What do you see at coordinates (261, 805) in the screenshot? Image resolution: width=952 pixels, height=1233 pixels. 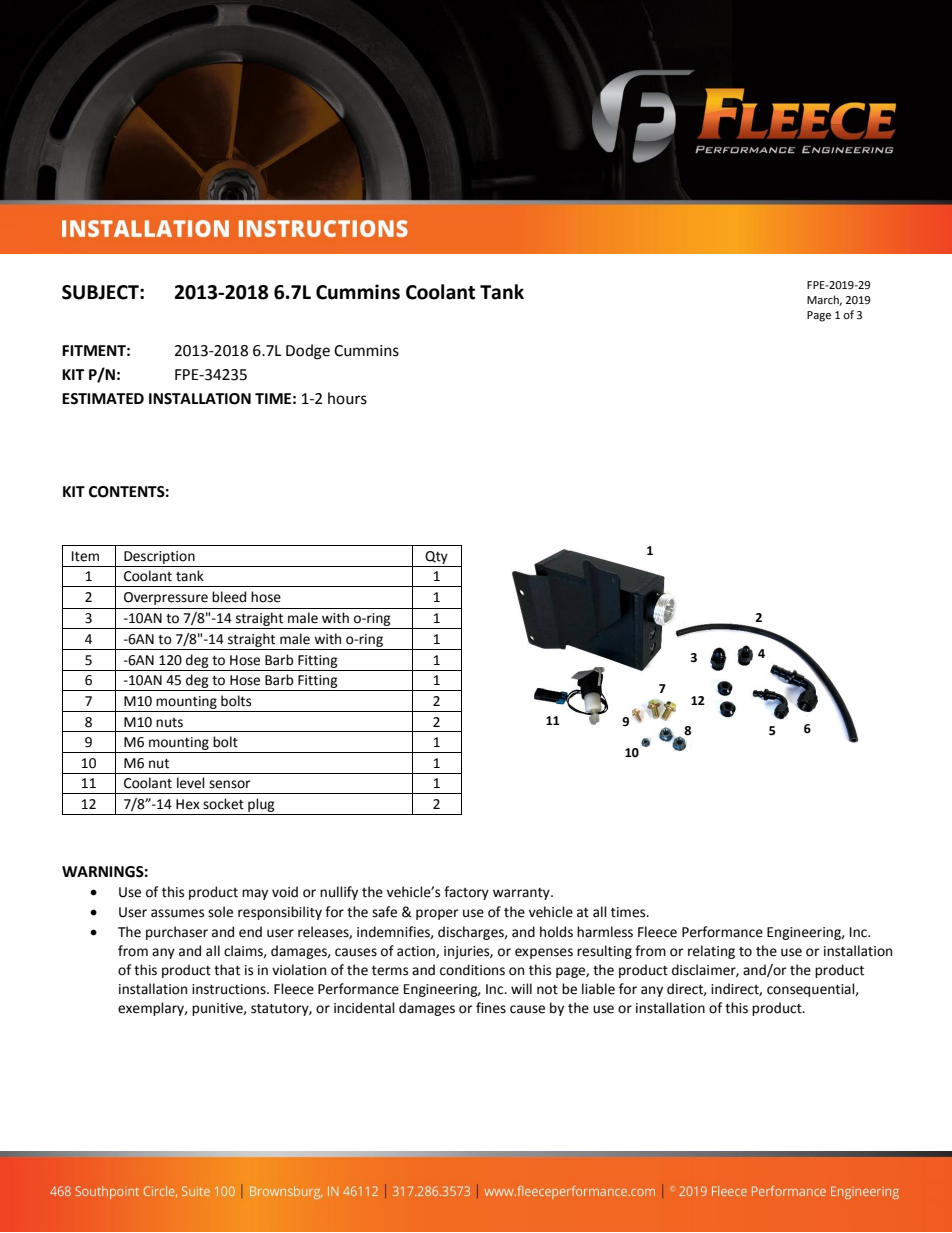 I see `plug` at bounding box center [261, 805].
